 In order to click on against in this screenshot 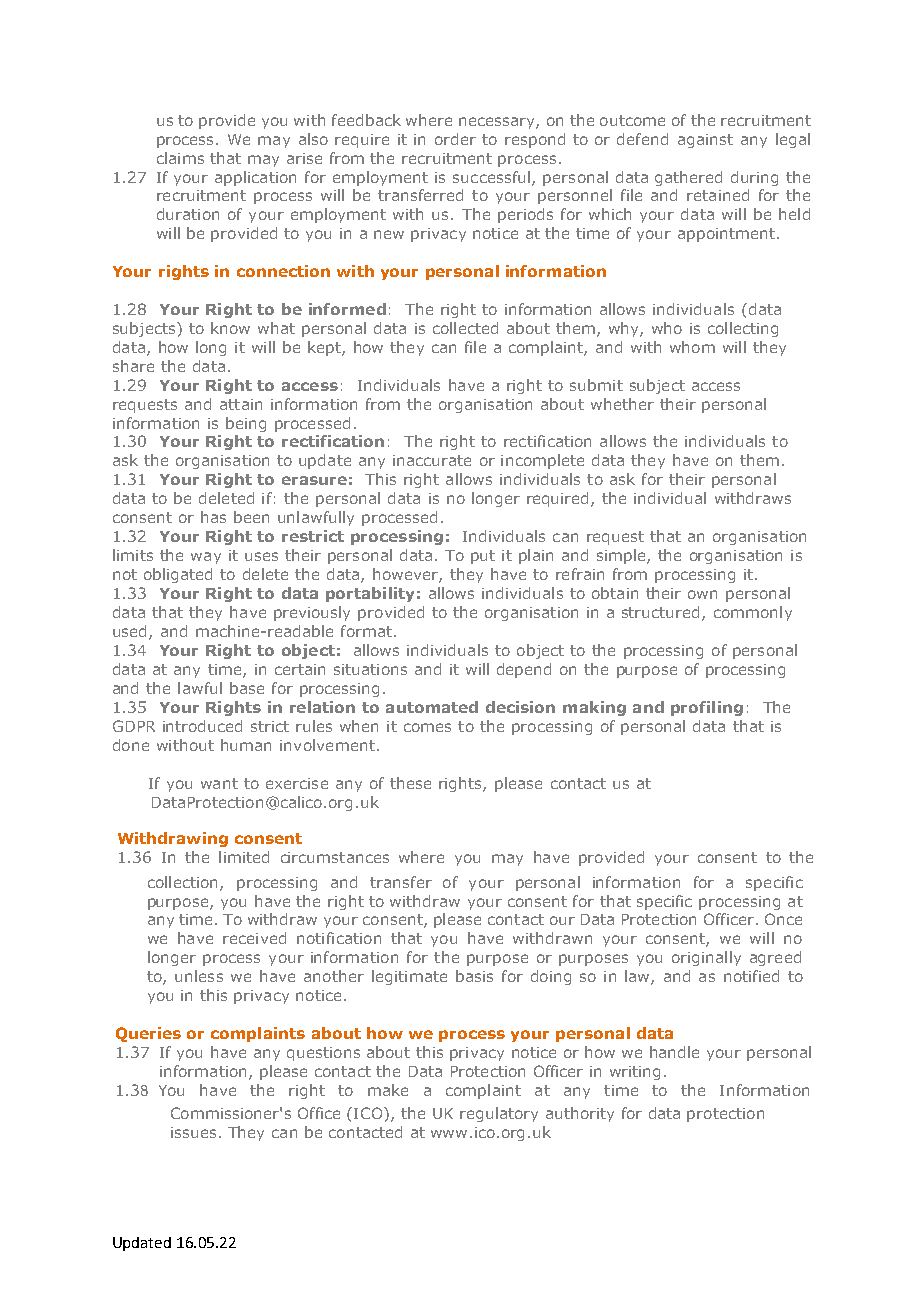, I will do `click(705, 141)`.
